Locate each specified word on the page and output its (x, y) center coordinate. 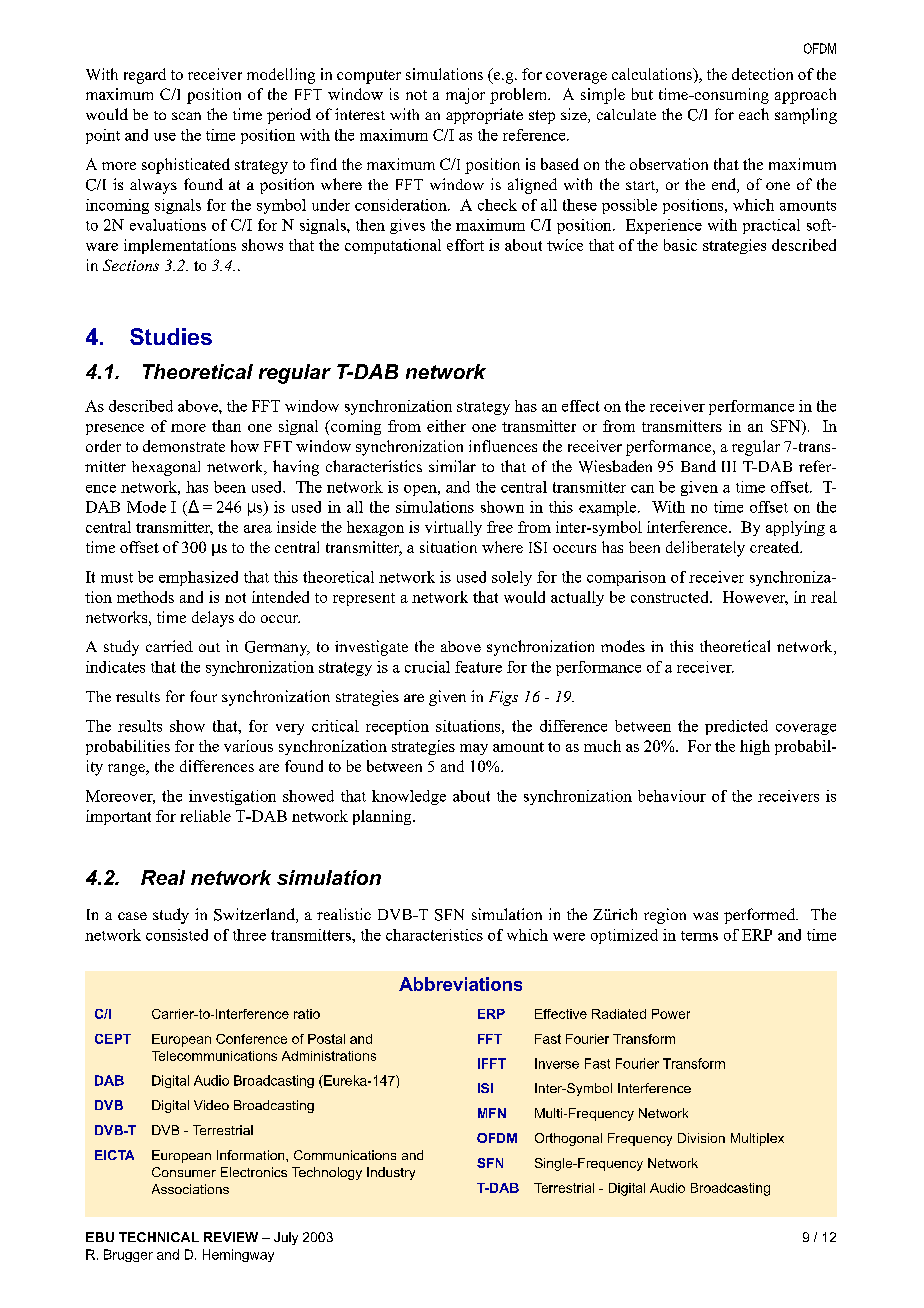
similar (452, 466)
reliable (205, 816)
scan (186, 116)
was (705, 916)
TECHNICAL (159, 1237)
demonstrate (184, 446)
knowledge (409, 797)
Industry (391, 1173)
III (729, 466)
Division (701, 1138)
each (754, 114)
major (465, 96)
